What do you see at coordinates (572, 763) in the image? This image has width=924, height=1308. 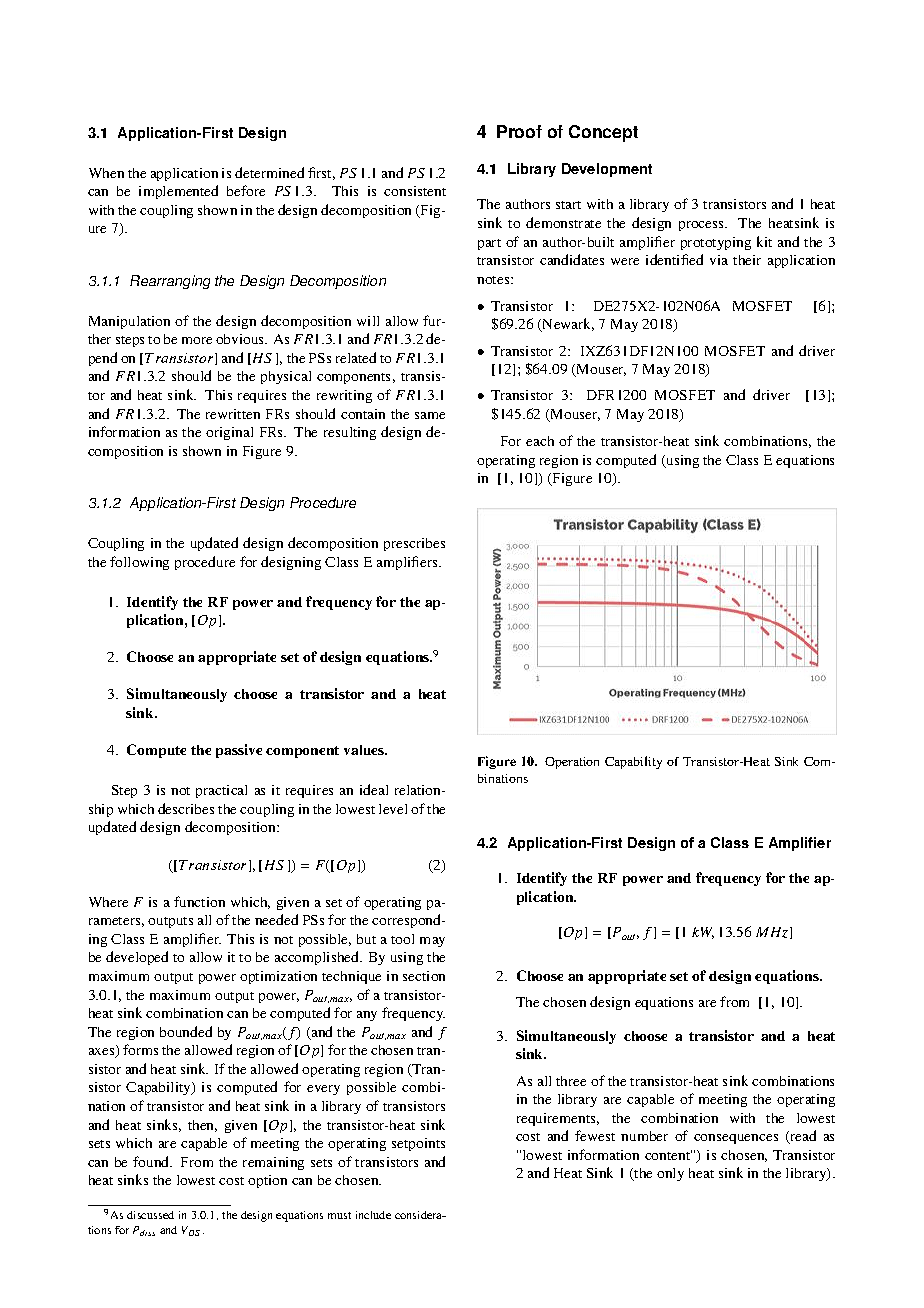 I see `Operation` at bounding box center [572, 763].
